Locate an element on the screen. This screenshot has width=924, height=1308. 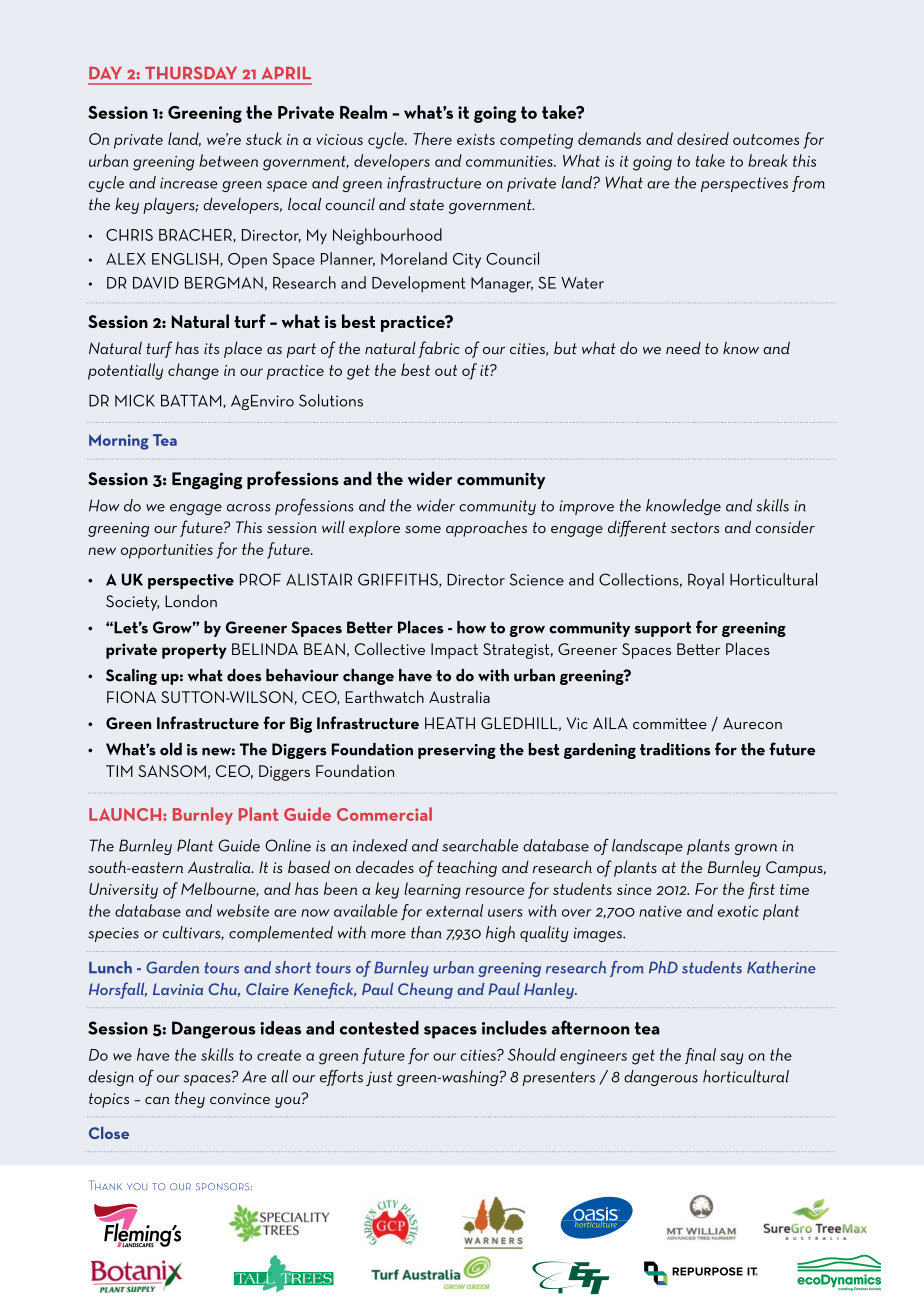
Royal is located at coordinates (706, 581).
